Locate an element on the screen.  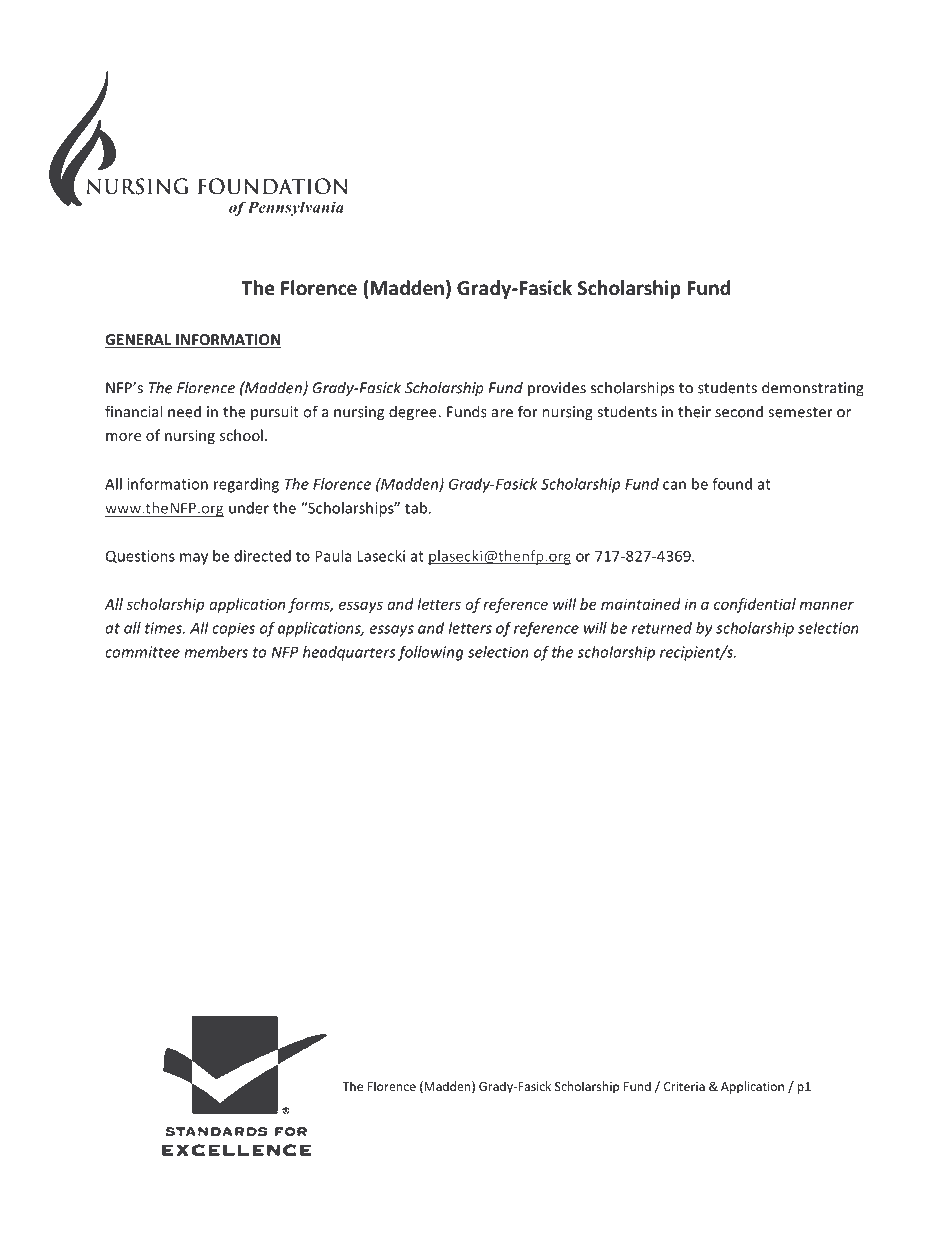
Criteria is located at coordinates (684, 1086).
